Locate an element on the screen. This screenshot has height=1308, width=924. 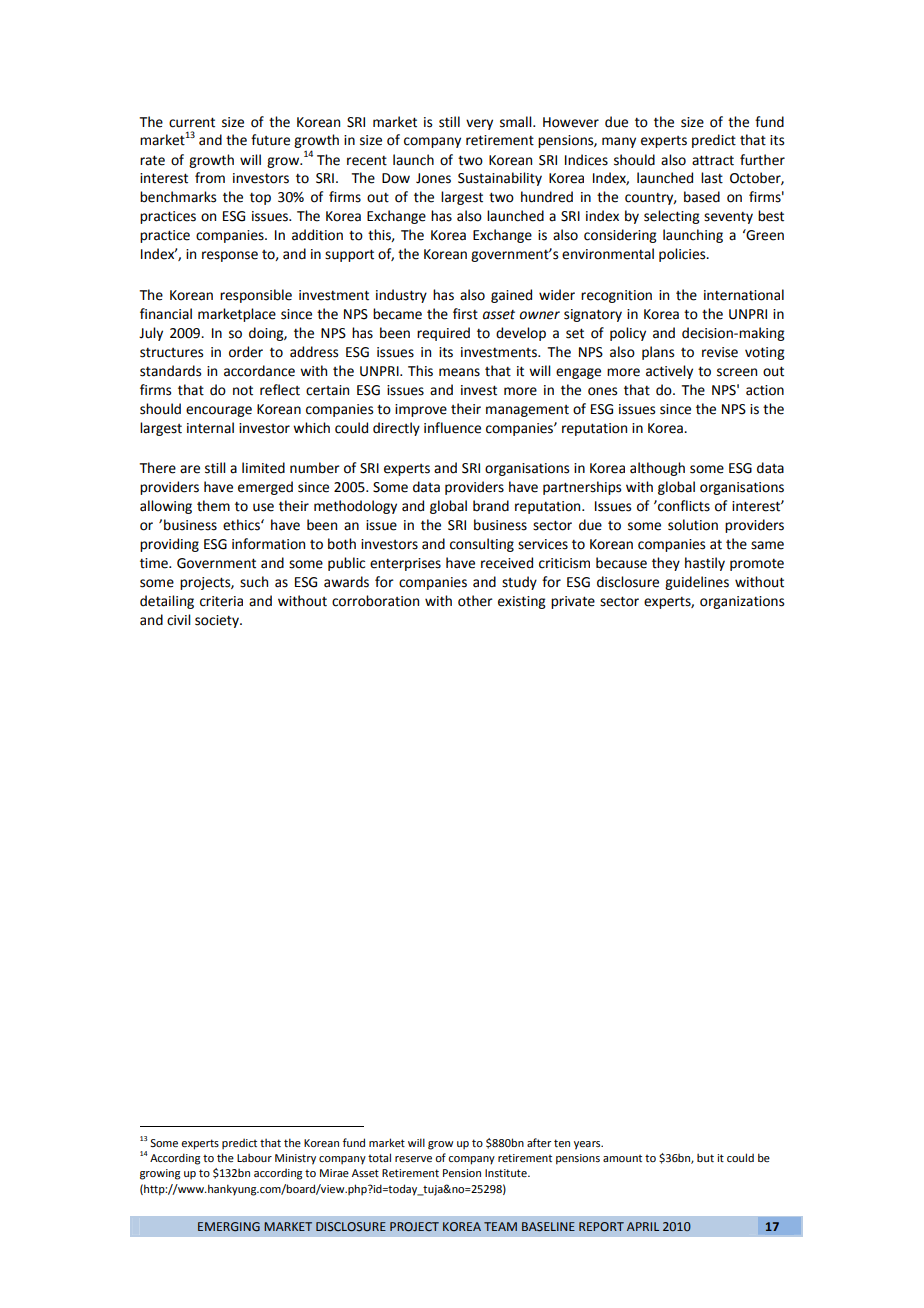
TEAM is located at coordinates (500, 1226).
